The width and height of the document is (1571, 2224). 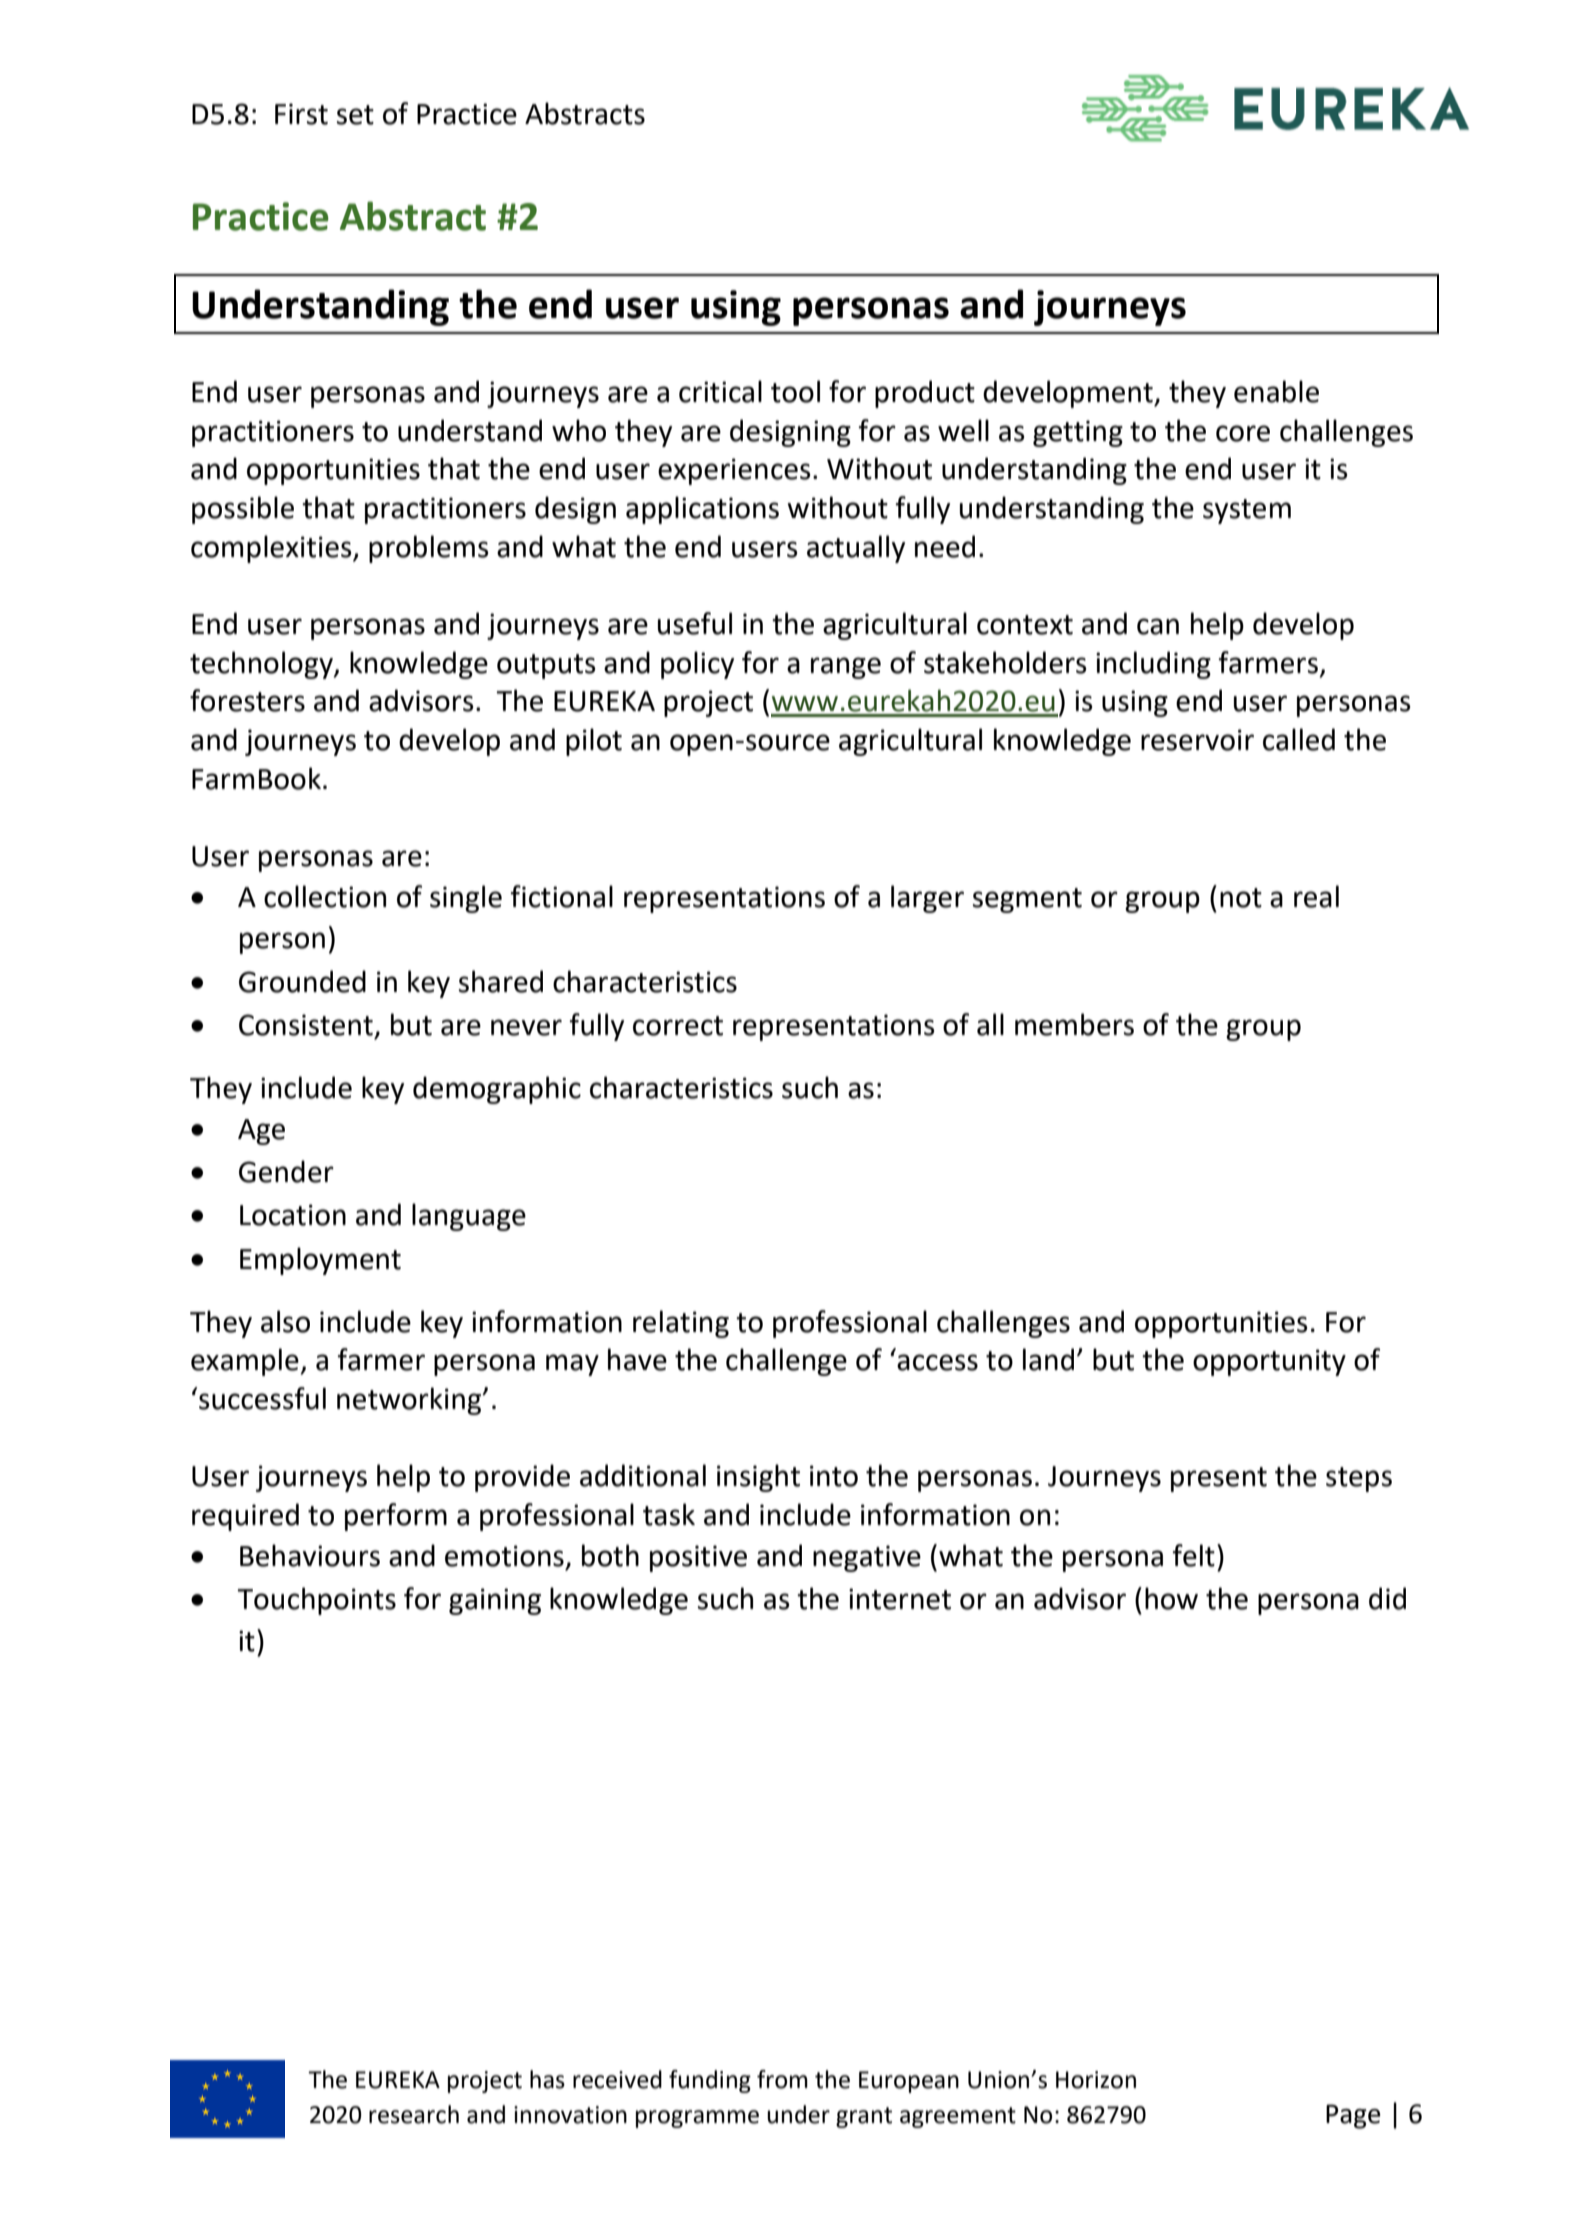 What do you see at coordinates (286, 1171) in the document?
I see `Gender` at bounding box center [286, 1171].
